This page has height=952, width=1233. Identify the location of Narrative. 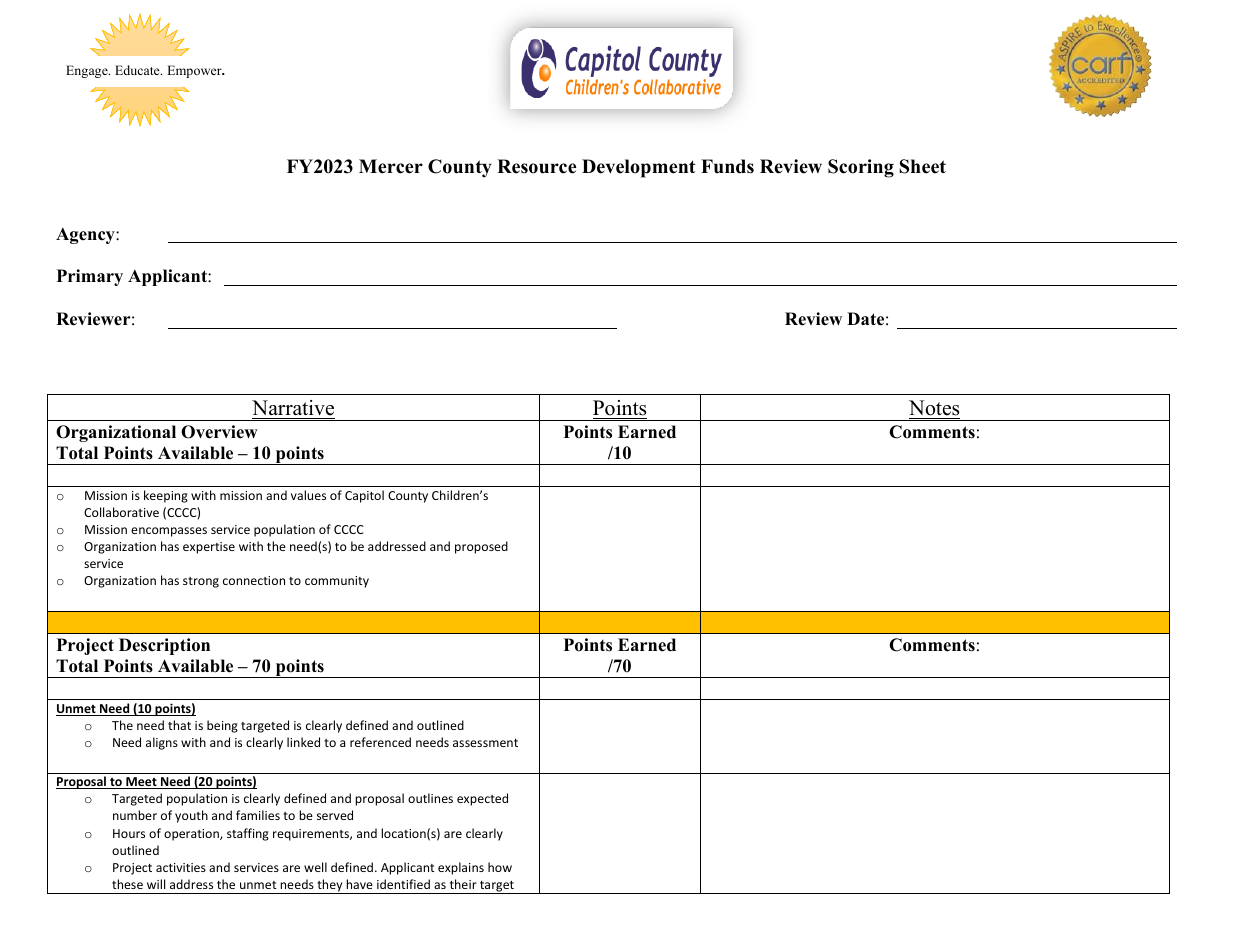
(293, 408).
